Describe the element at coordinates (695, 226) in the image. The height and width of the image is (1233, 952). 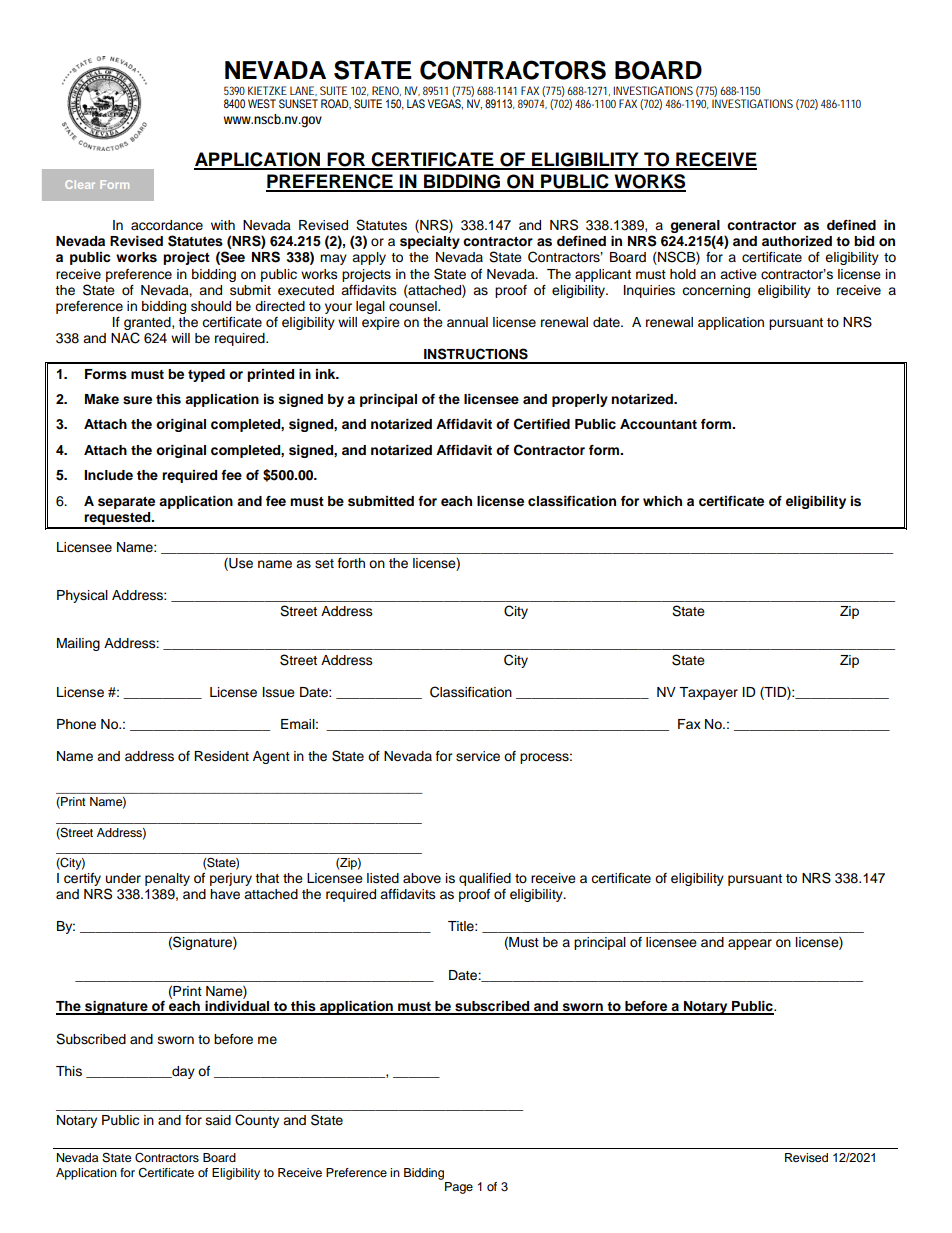
I see `general` at that location.
